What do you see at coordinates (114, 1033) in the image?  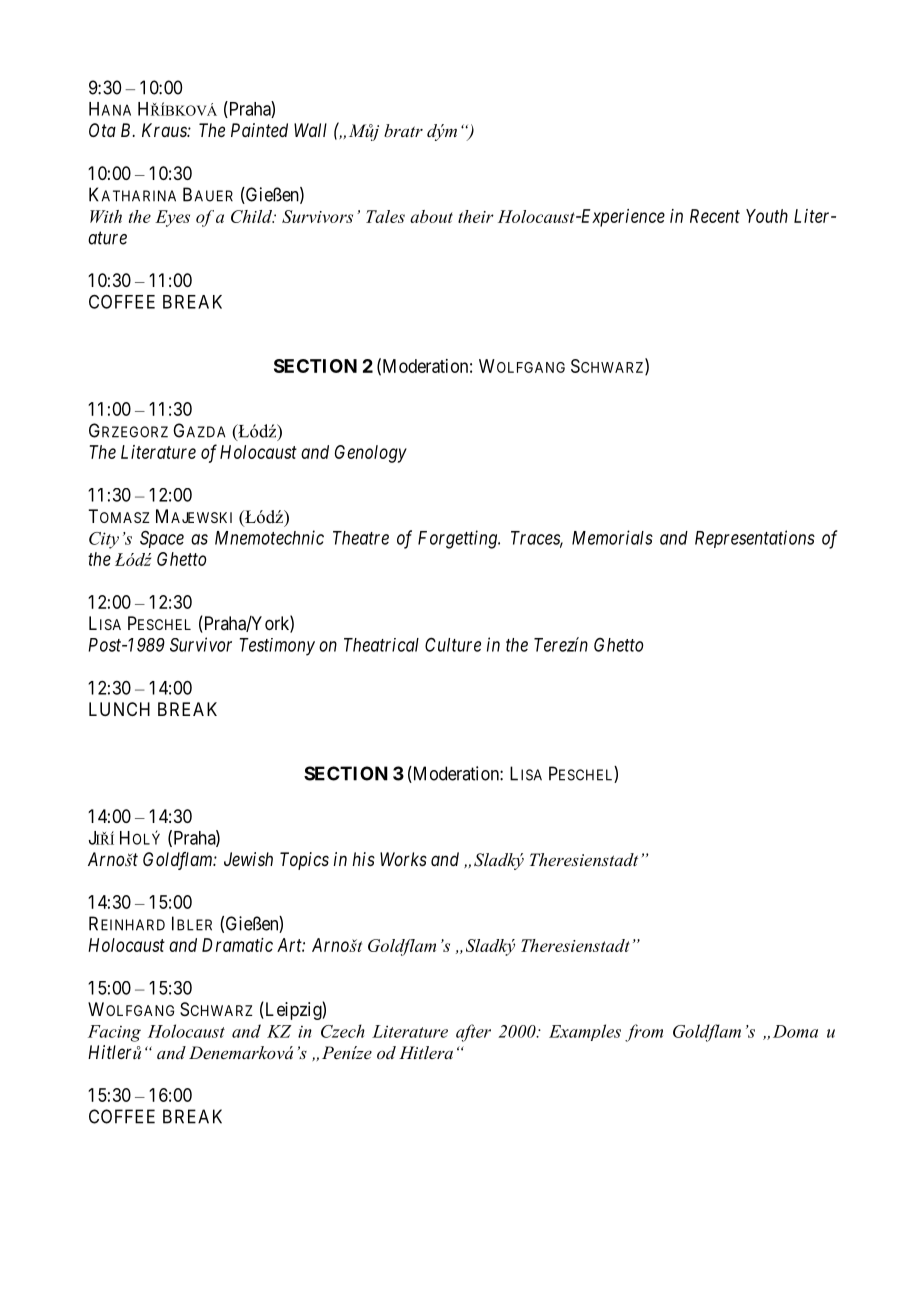 I see `Facing` at bounding box center [114, 1033].
